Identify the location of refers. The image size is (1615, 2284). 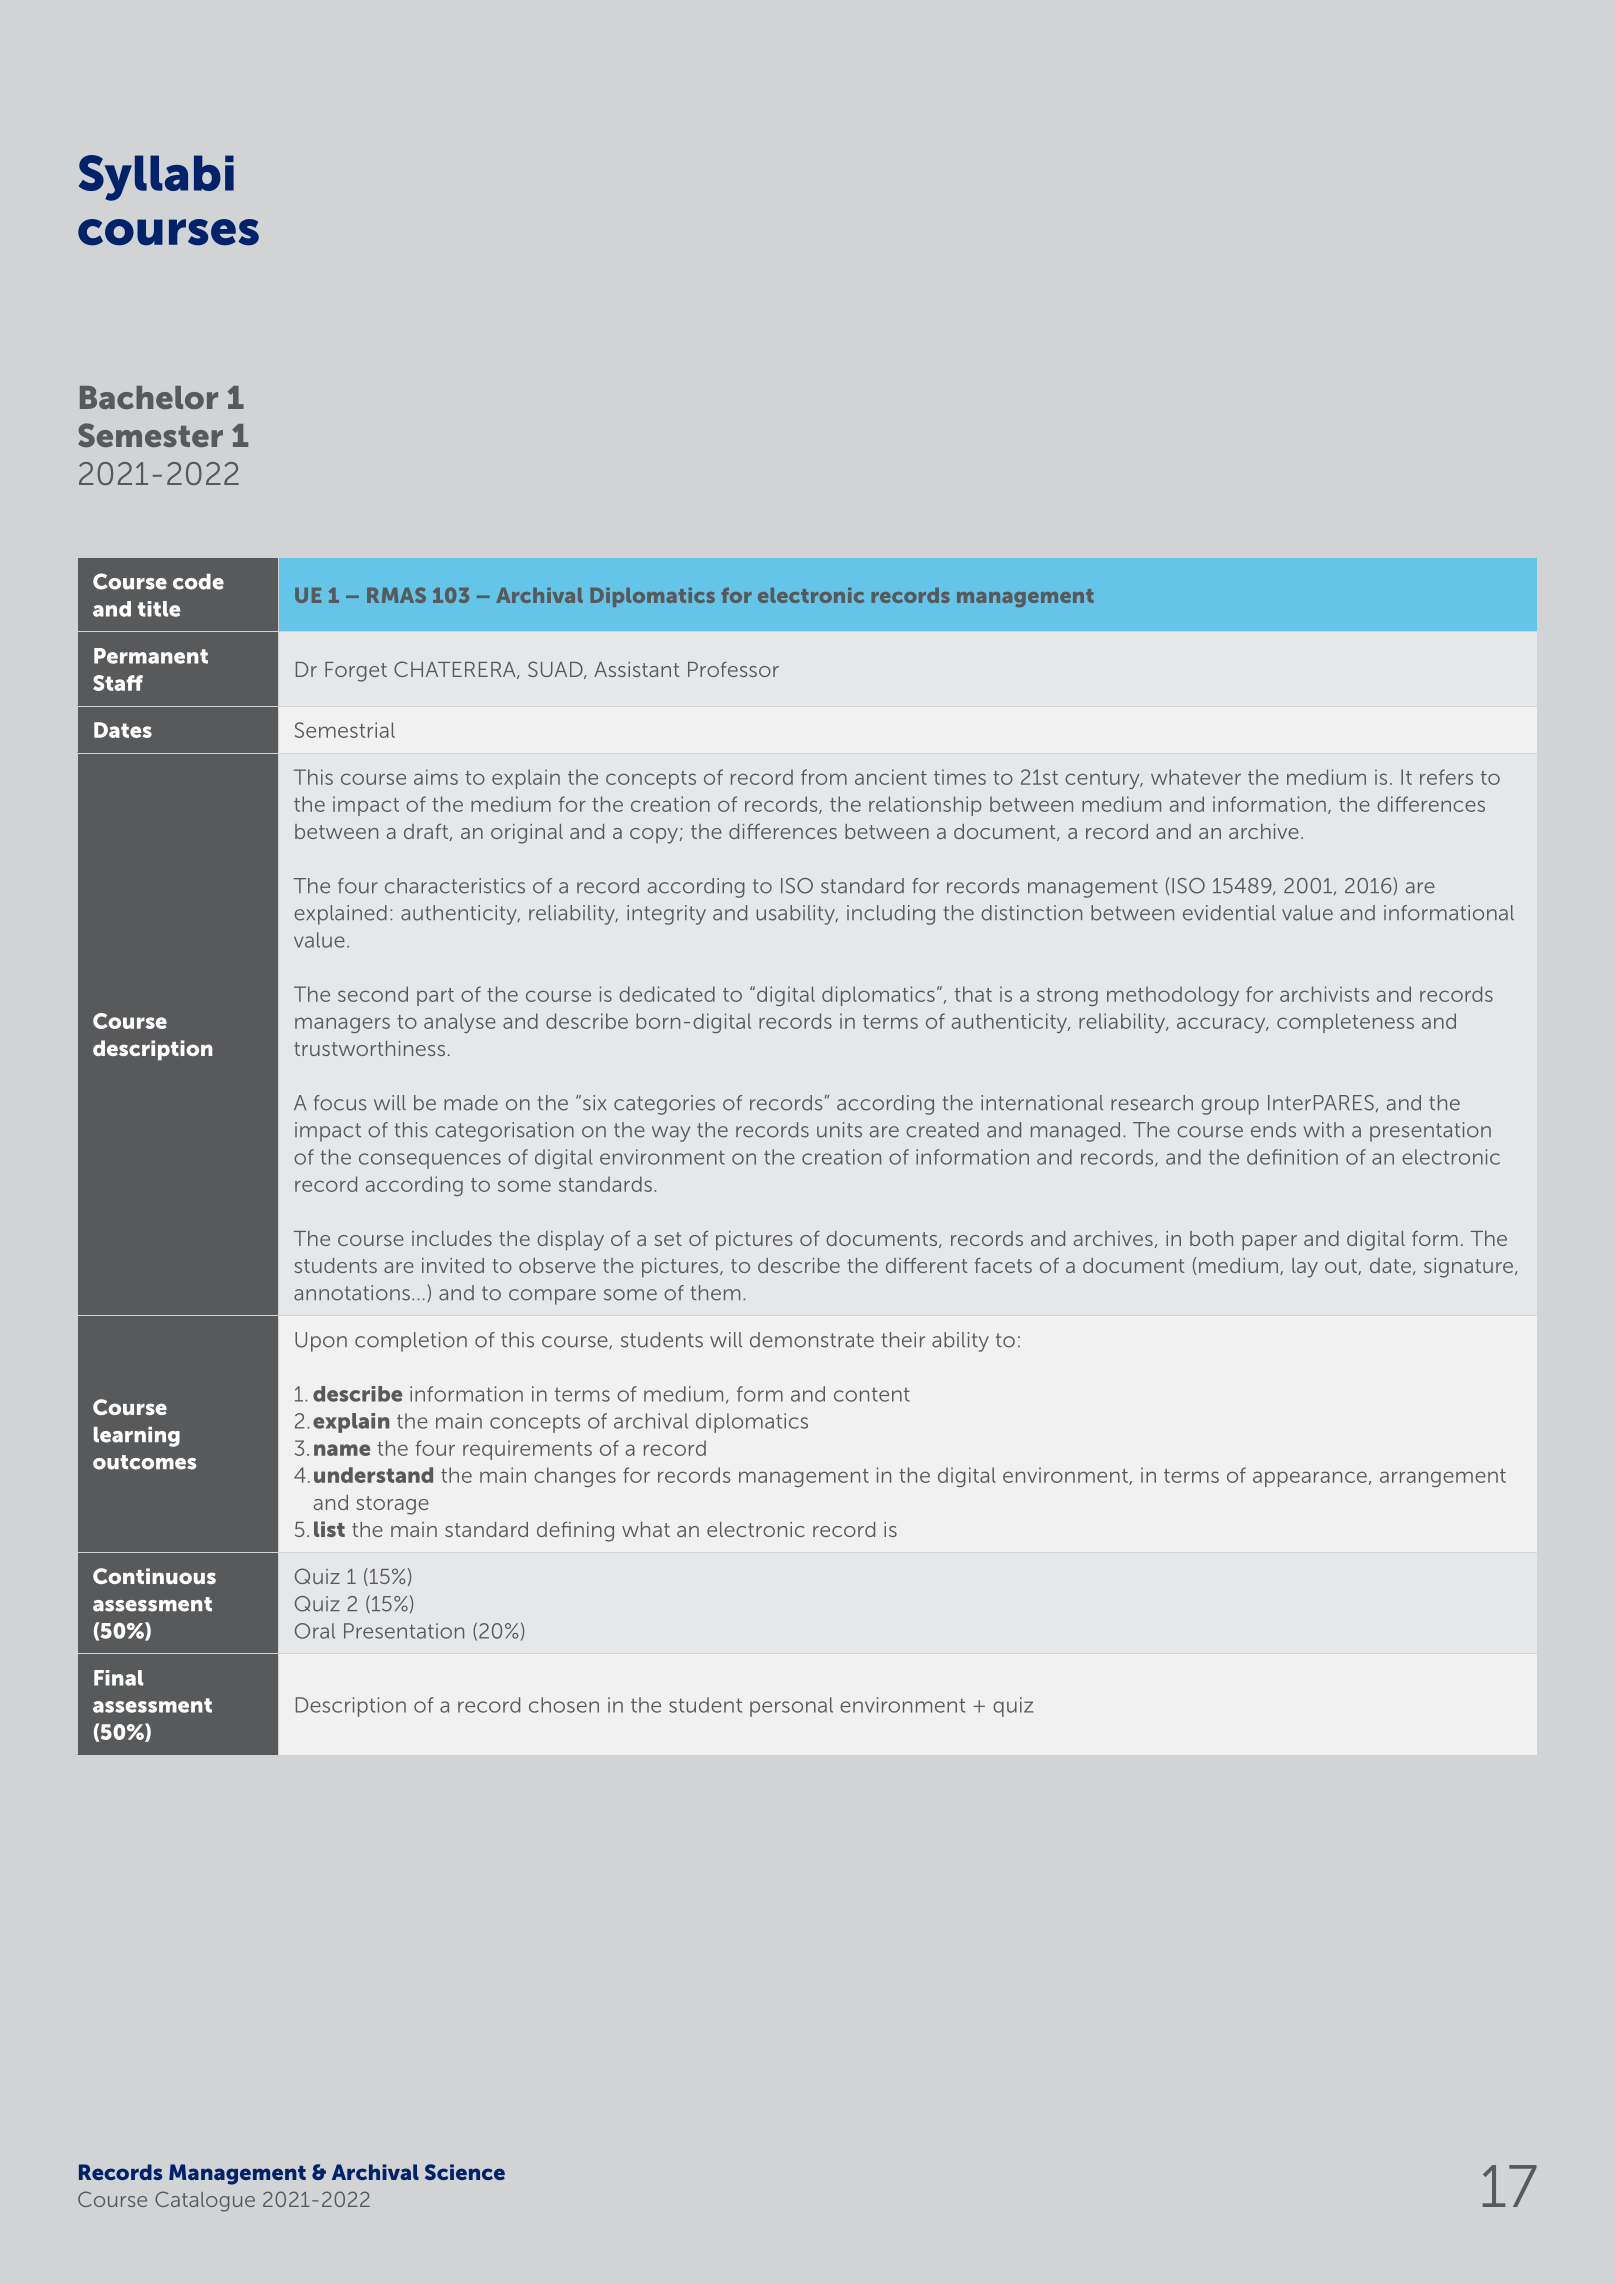
(1446, 777).
